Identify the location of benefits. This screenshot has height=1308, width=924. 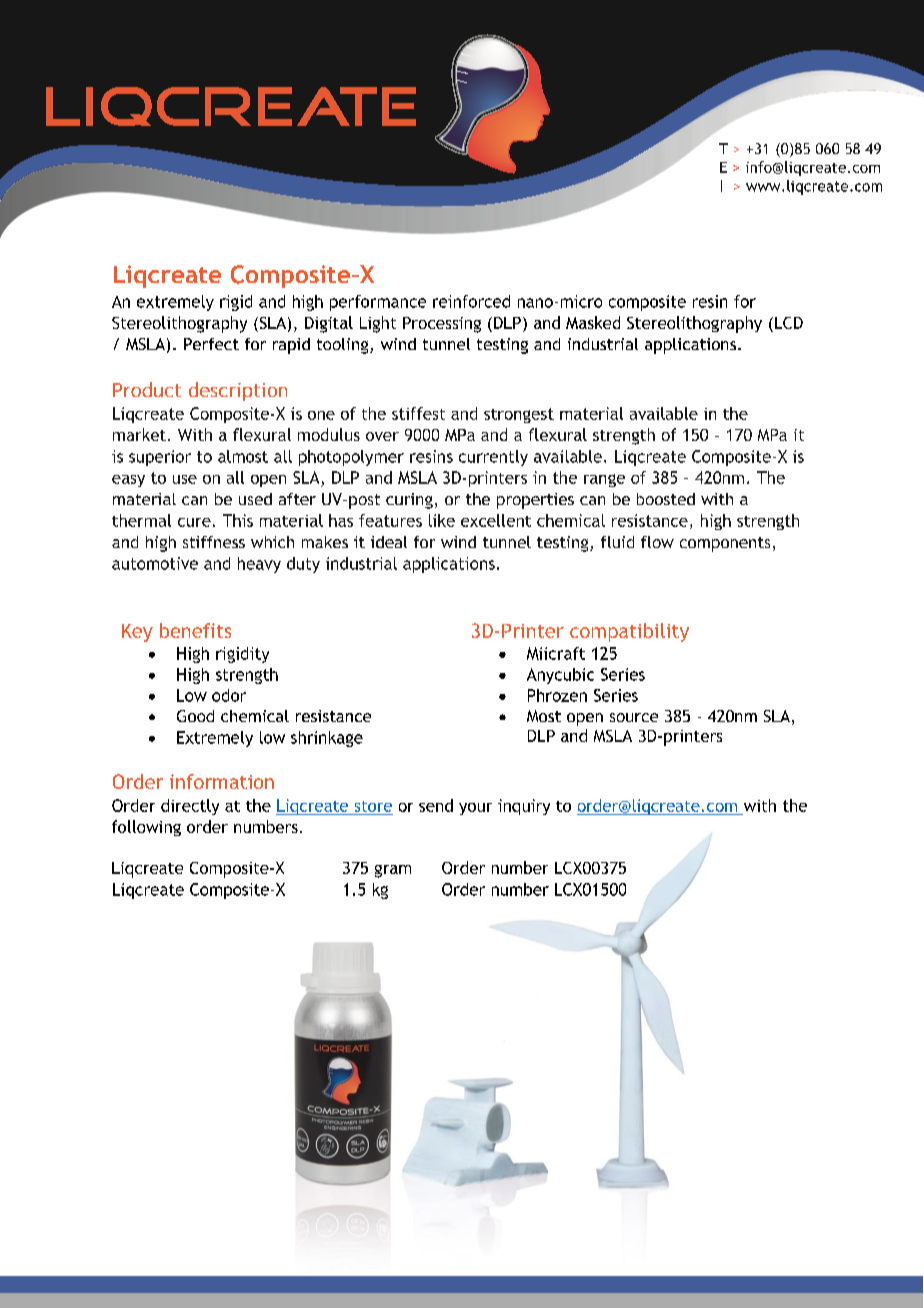
(195, 630).
